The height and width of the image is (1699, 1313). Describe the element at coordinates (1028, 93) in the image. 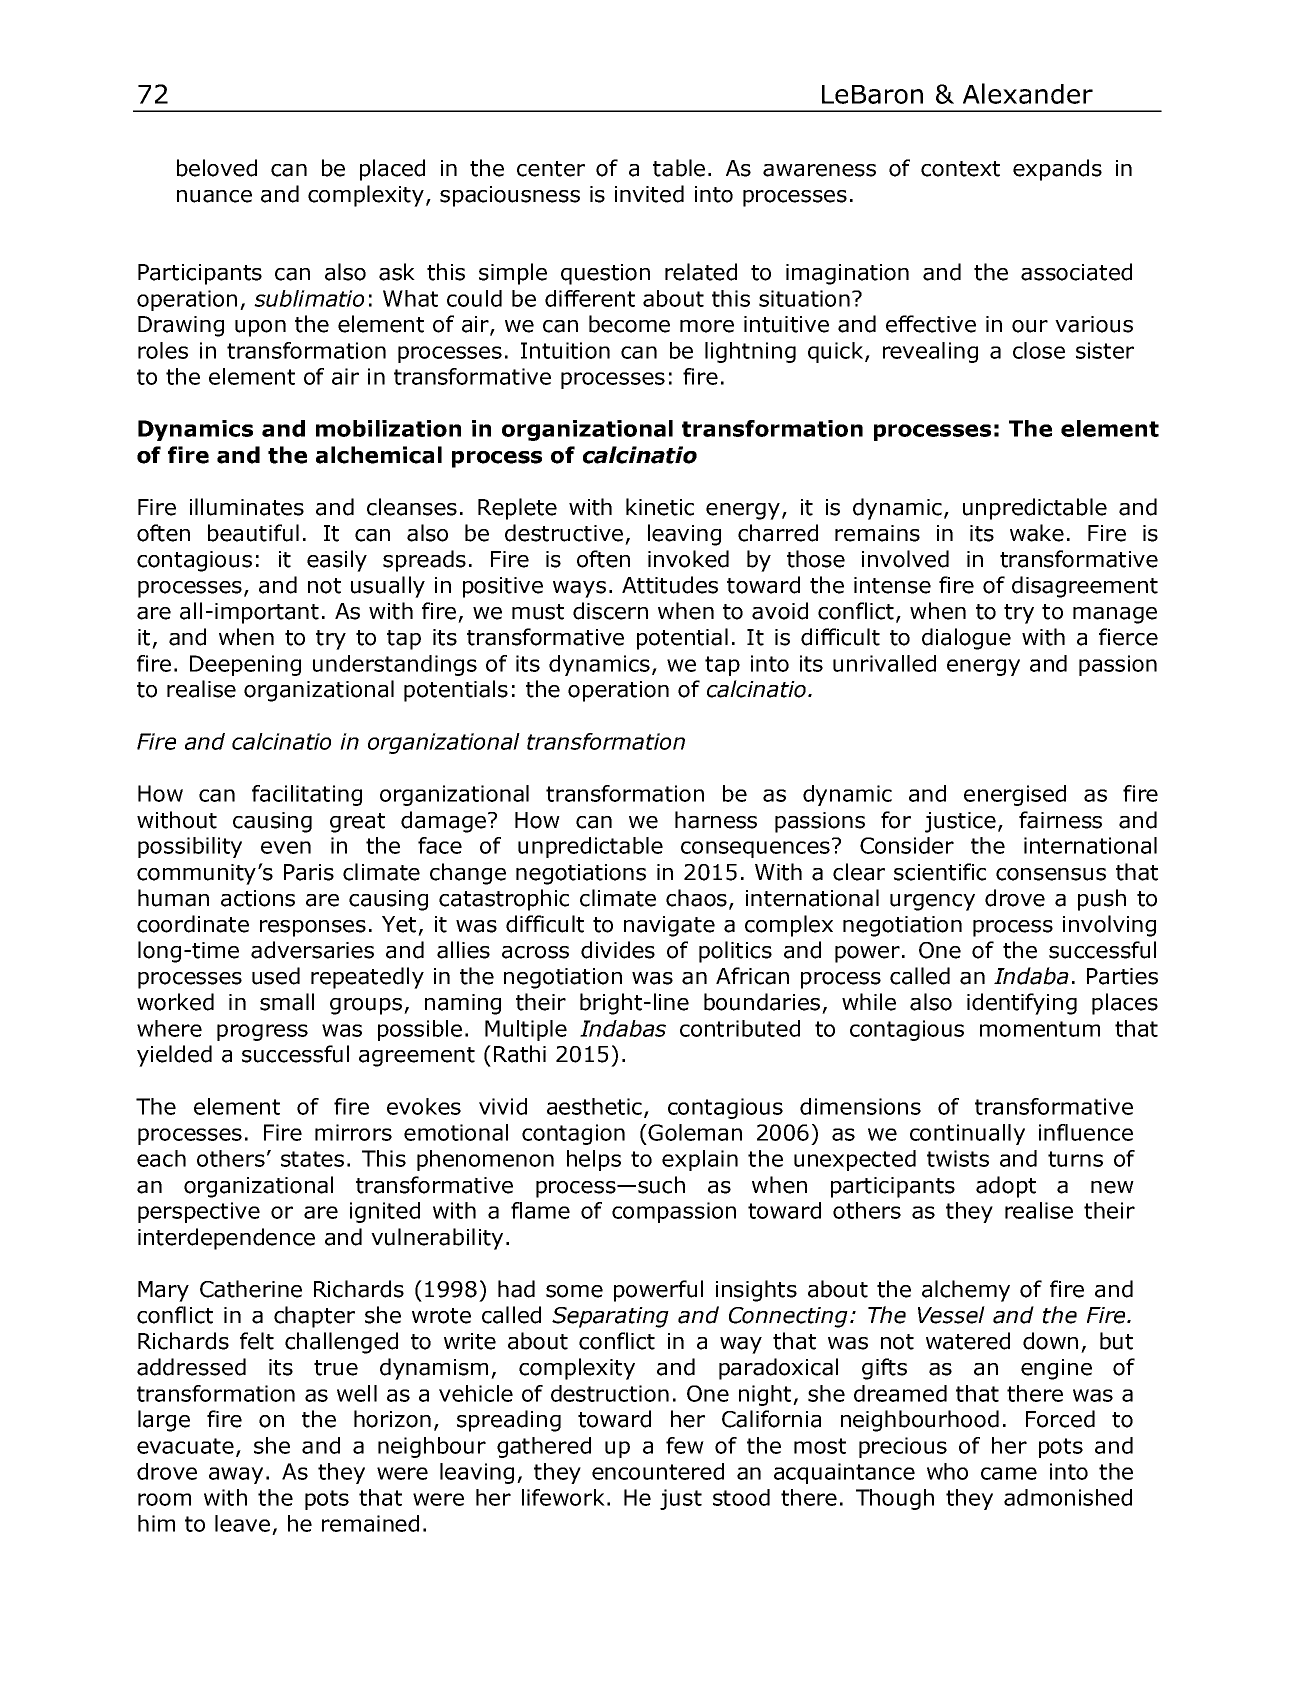

I see `Alexander` at that location.
